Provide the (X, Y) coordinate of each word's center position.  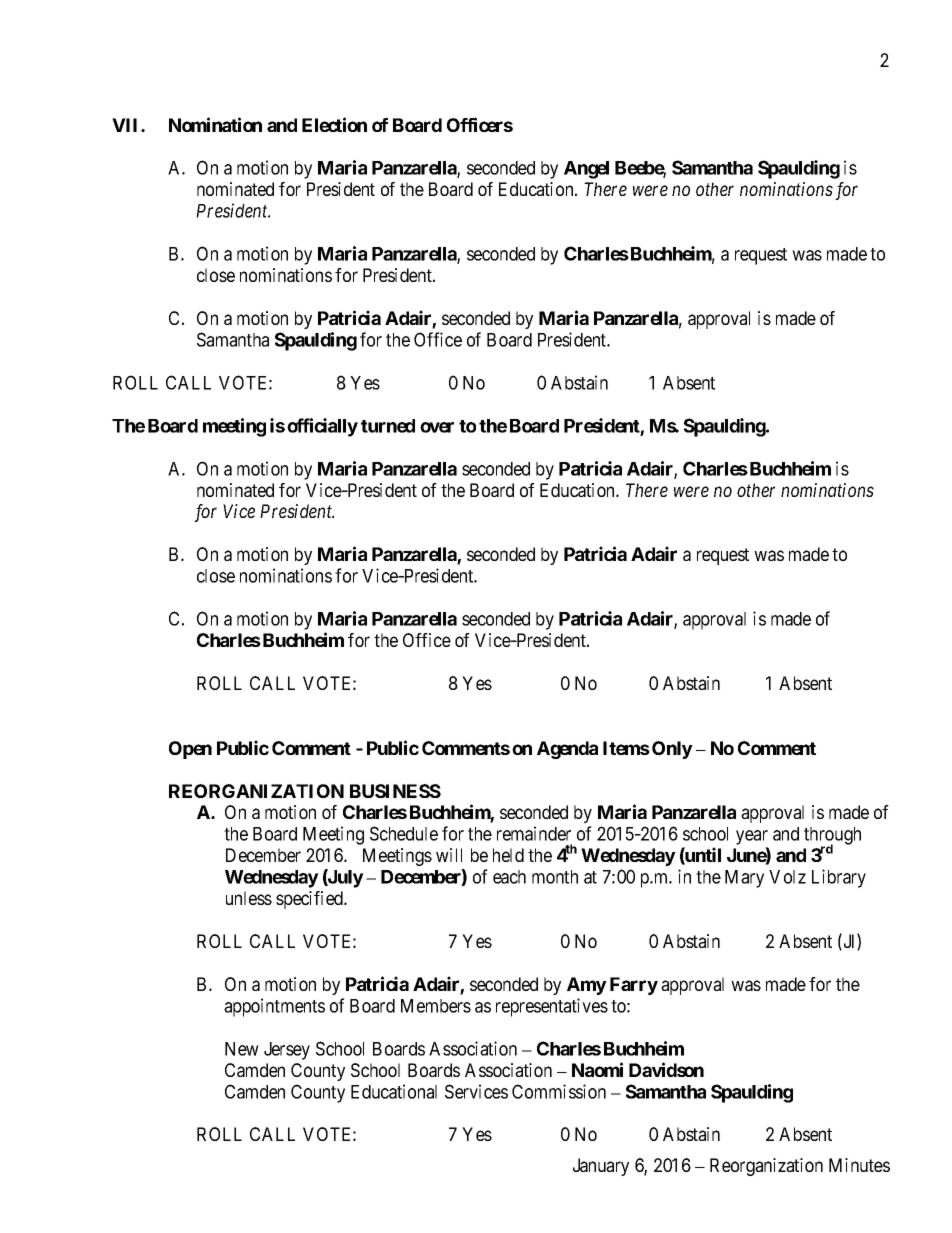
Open (190, 750)
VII (127, 125)
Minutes (859, 1165)
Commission (559, 1091)
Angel (586, 170)
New (242, 1049)
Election (334, 124)
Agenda (567, 750)
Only (672, 750)
